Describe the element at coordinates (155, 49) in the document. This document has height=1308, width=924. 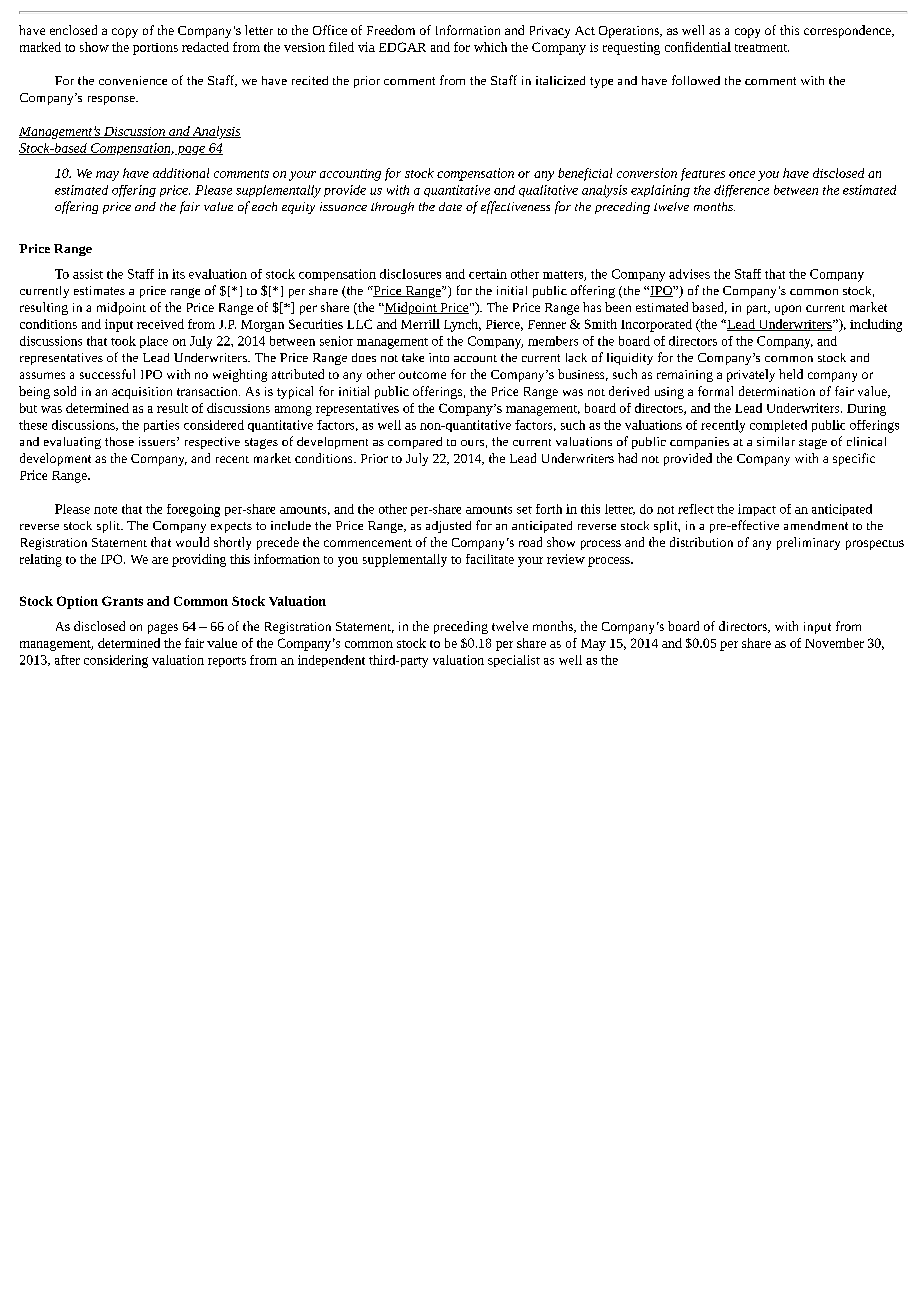
I see `portions` at that location.
